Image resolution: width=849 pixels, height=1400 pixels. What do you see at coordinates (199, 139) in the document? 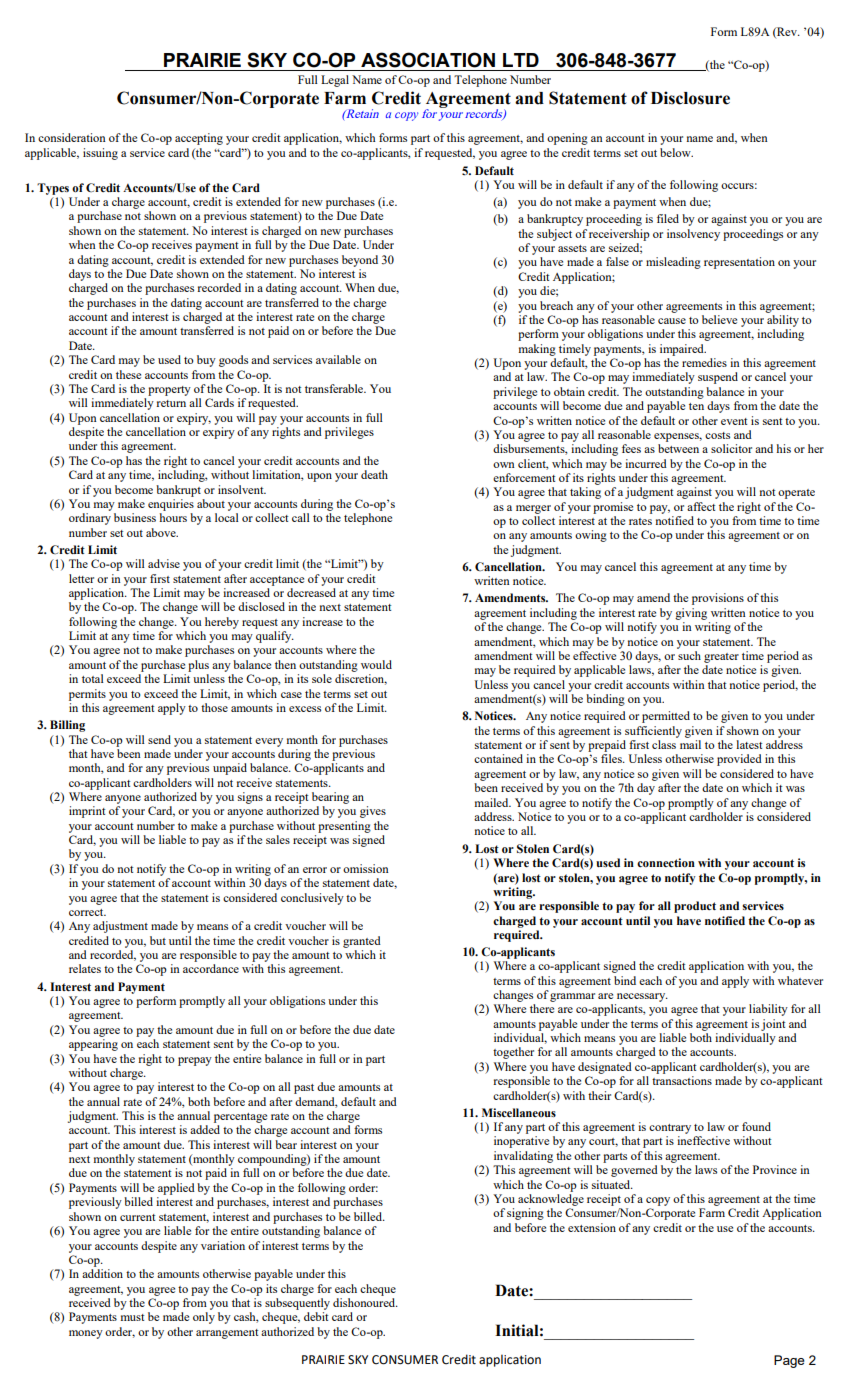
I see `accepting` at bounding box center [199, 139].
